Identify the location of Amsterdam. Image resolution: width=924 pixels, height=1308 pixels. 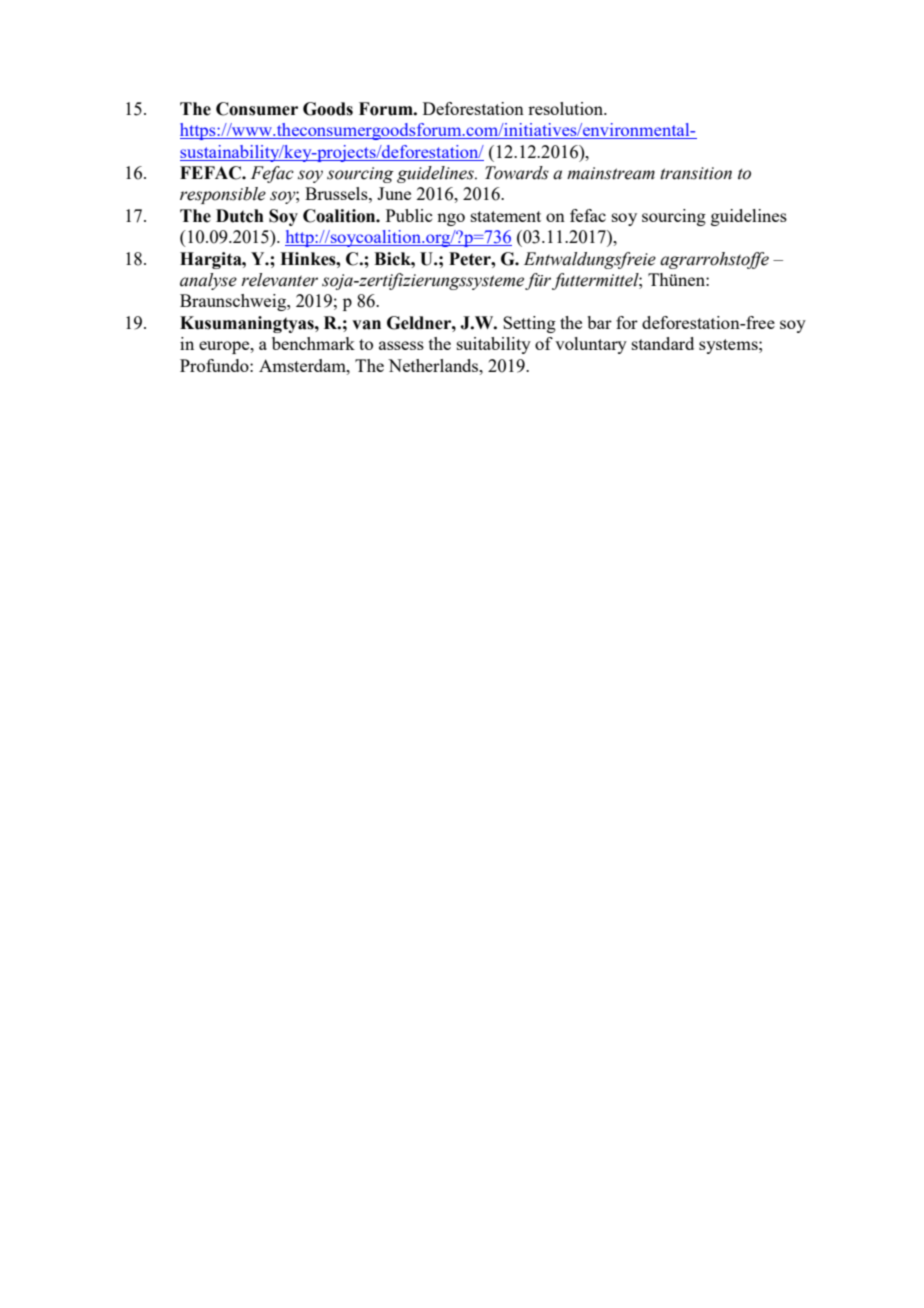
(303, 365).
